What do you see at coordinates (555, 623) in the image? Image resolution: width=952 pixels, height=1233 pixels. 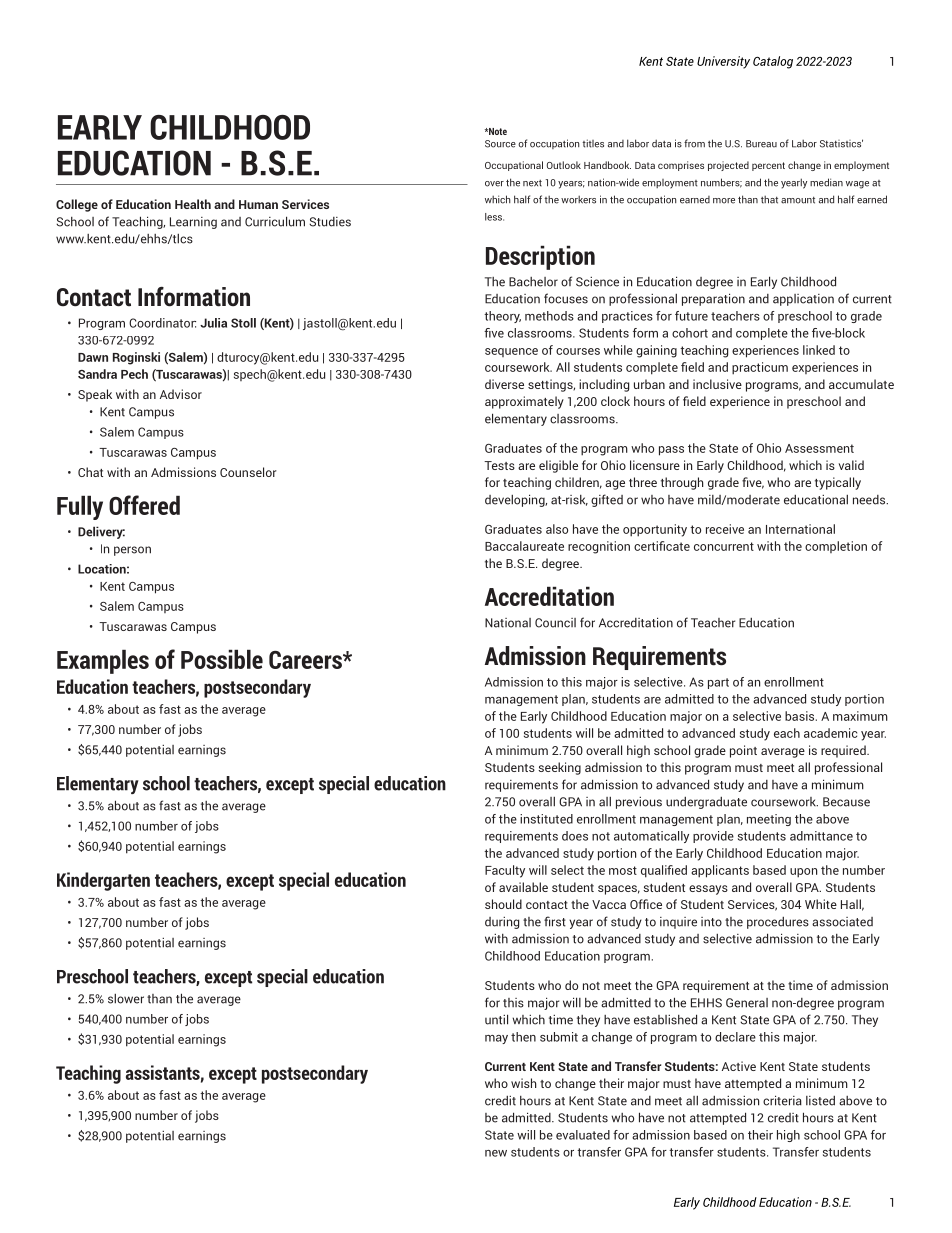 I see `Council` at bounding box center [555, 623].
